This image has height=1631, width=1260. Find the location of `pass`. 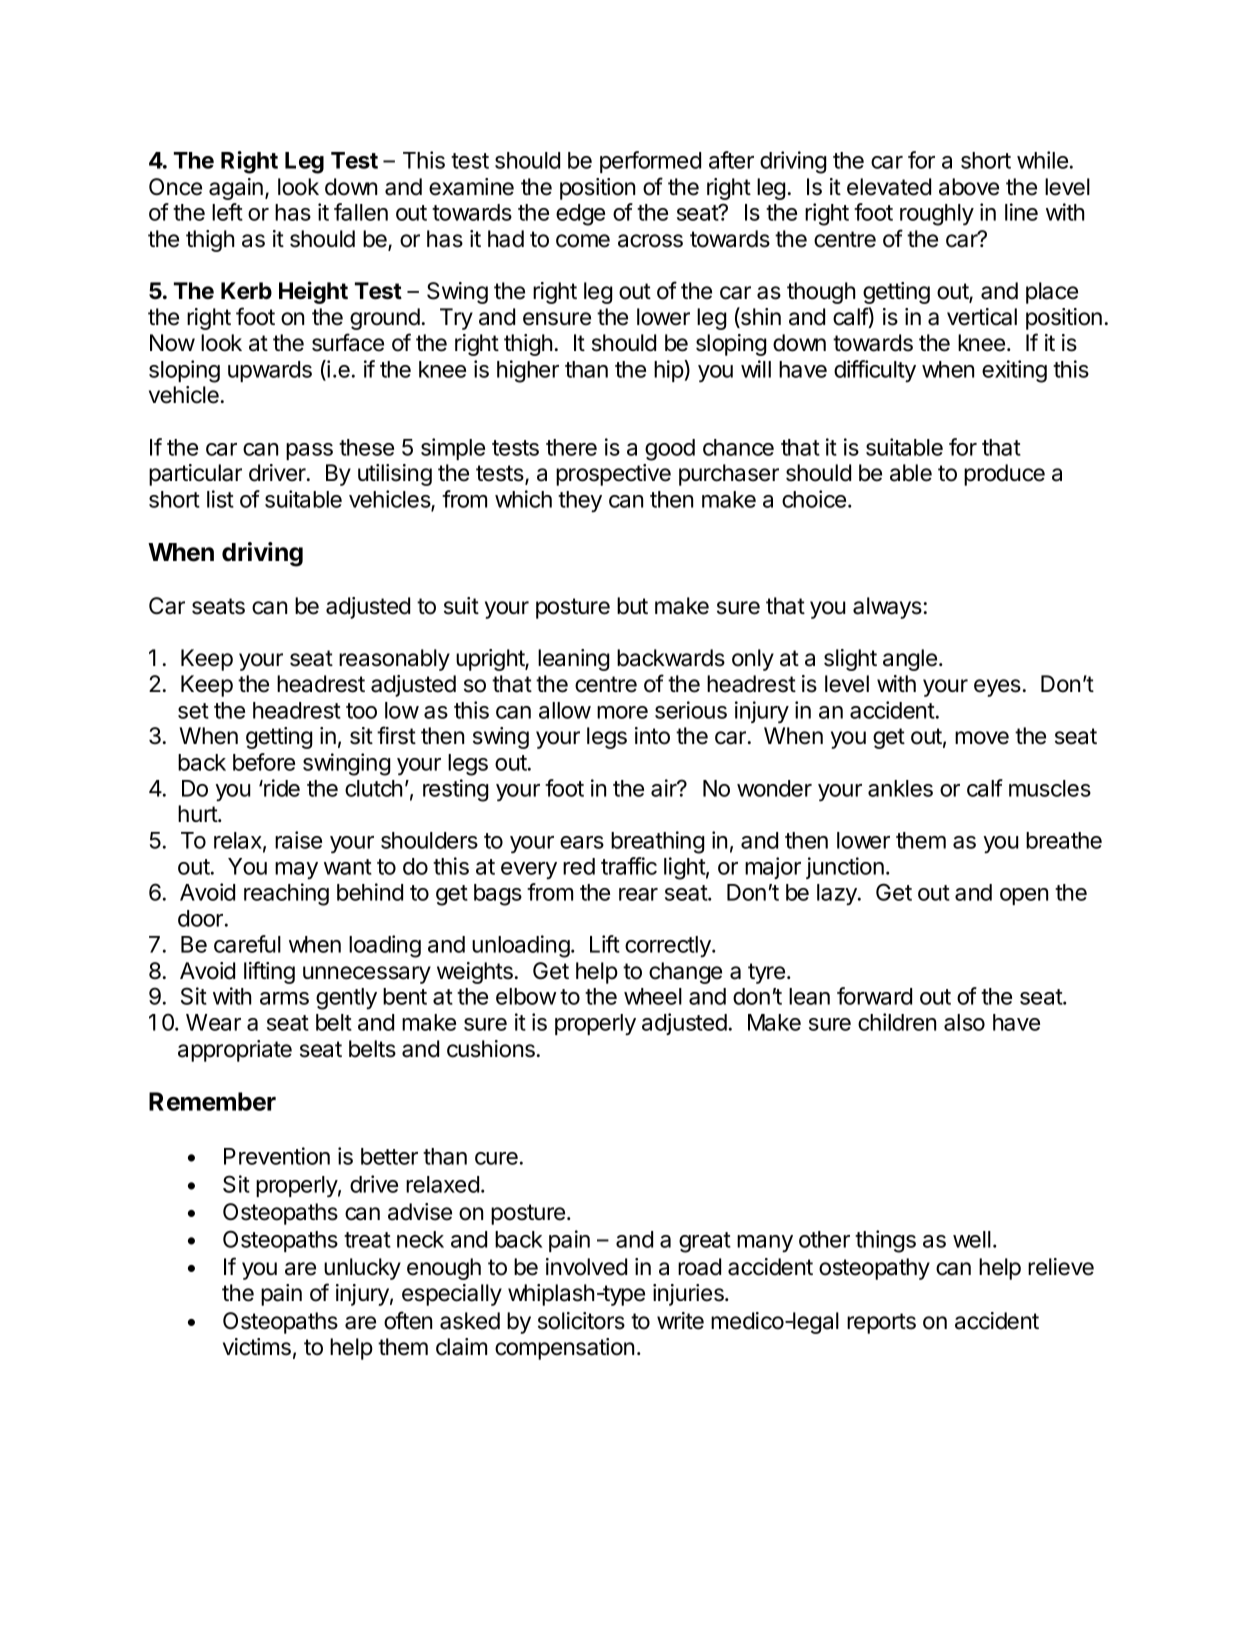

pass is located at coordinates (309, 451).
